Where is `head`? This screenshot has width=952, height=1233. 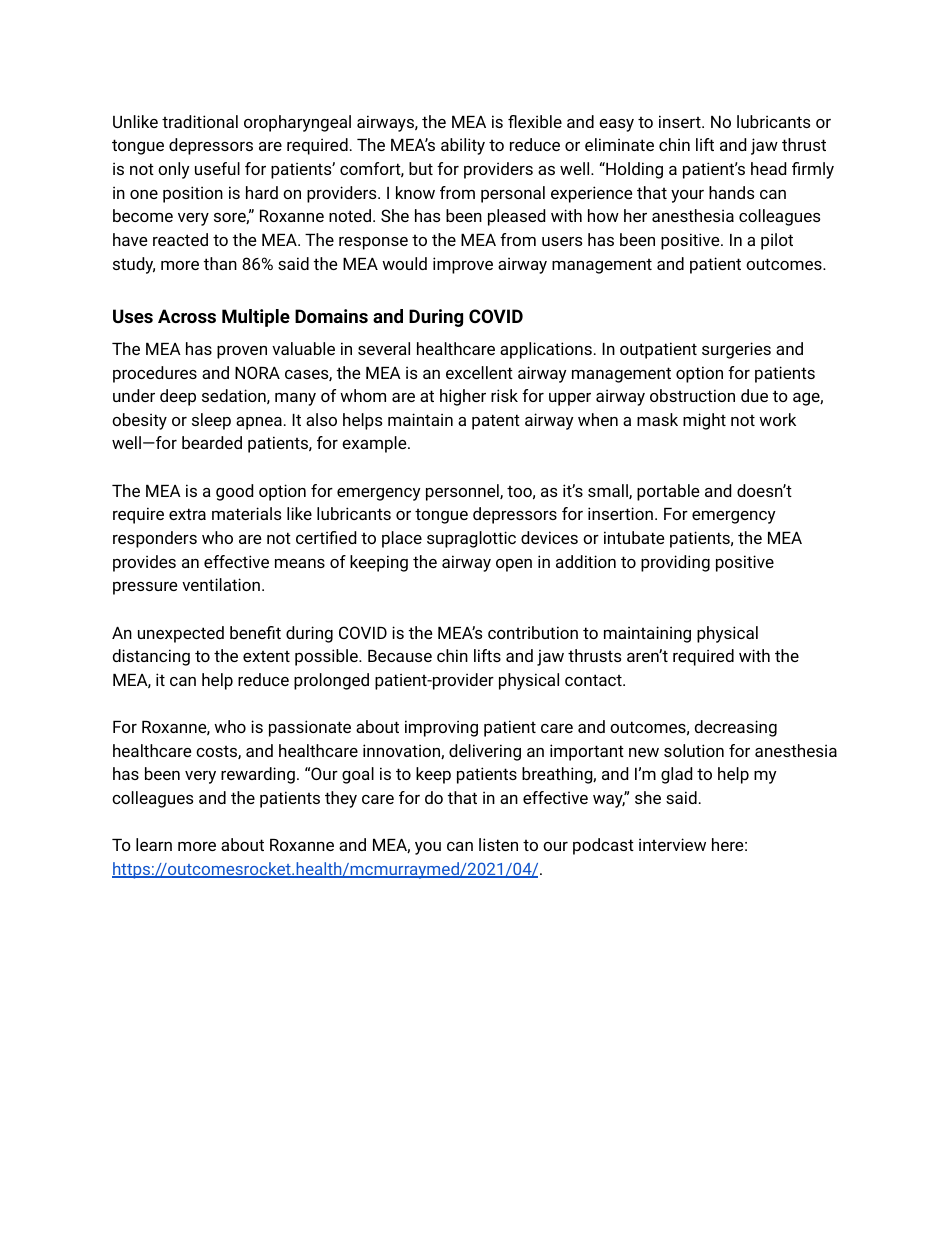 head is located at coordinates (768, 168).
